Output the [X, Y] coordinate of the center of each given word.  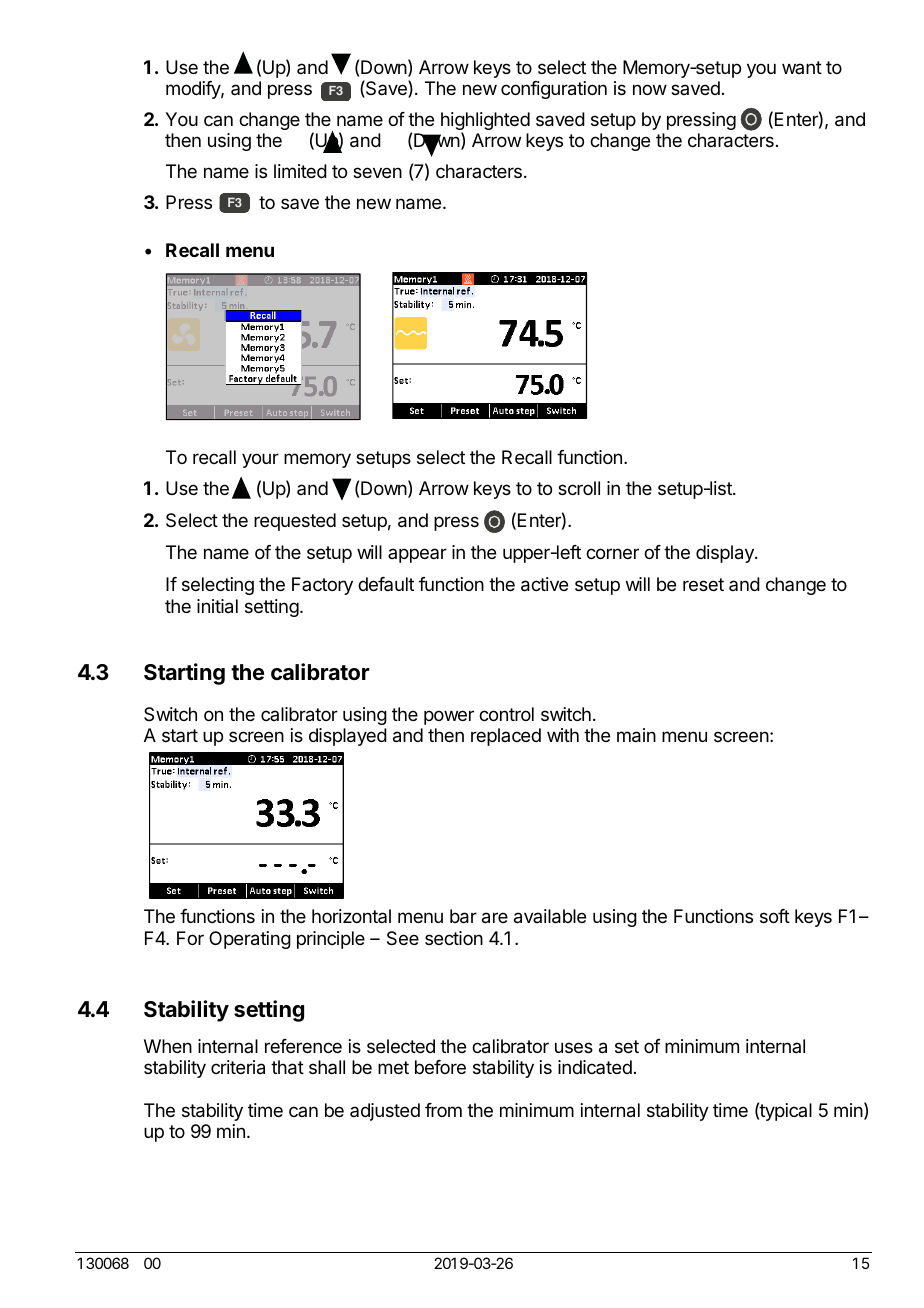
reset [703, 584]
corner [612, 553]
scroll [579, 488]
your [260, 460]
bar [463, 916]
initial [217, 606]
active [544, 584]
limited [300, 171]
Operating [250, 940]
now [650, 89]
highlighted [485, 122]
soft [775, 916]
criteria [238, 1067]
